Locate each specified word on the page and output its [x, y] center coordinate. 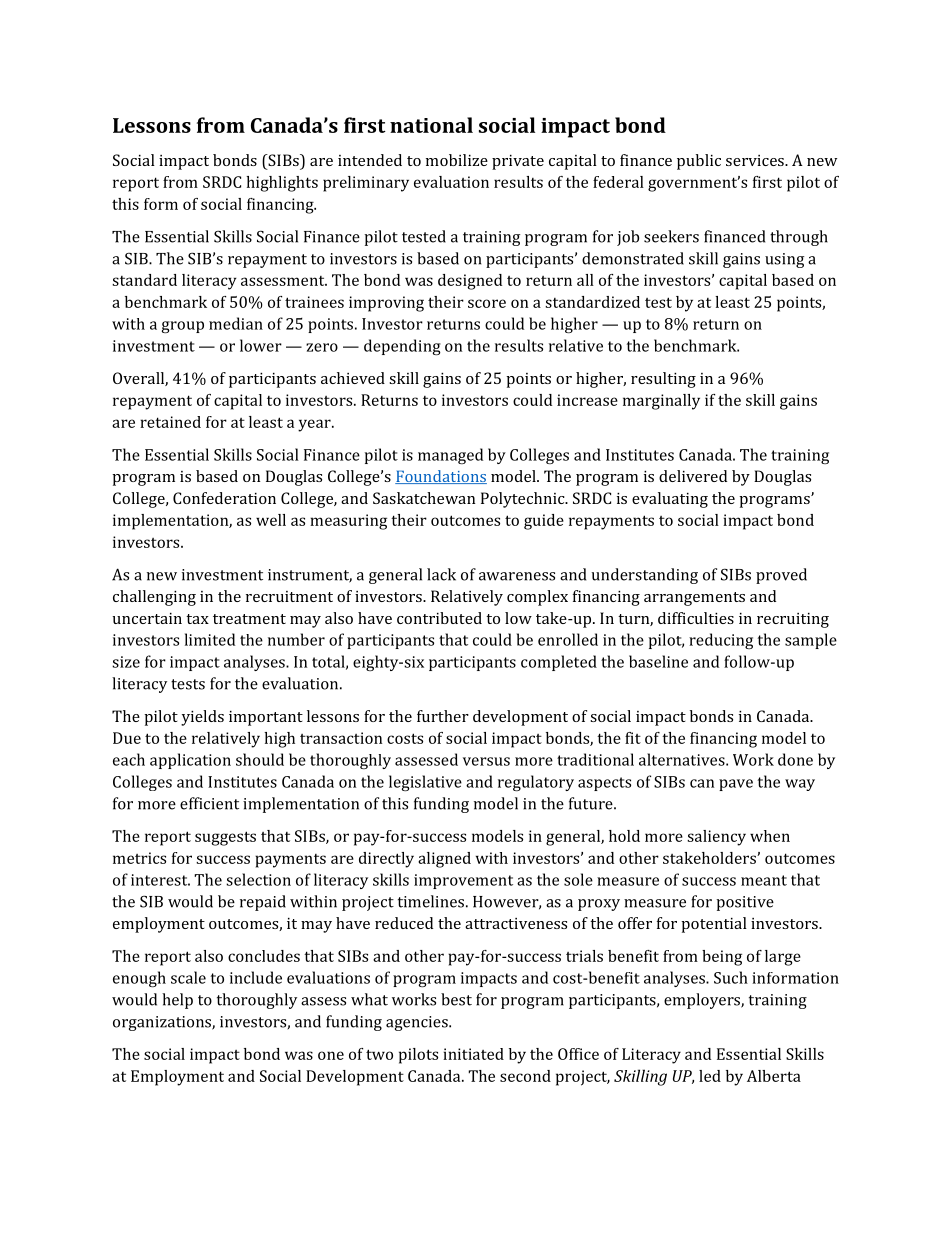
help [177, 1001]
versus [486, 761]
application [190, 761]
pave [736, 785]
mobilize [457, 160]
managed [450, 456]
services [756, 160]
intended [370, 160]
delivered [693, 476]
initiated [473, 1054]
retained [170, 422]
